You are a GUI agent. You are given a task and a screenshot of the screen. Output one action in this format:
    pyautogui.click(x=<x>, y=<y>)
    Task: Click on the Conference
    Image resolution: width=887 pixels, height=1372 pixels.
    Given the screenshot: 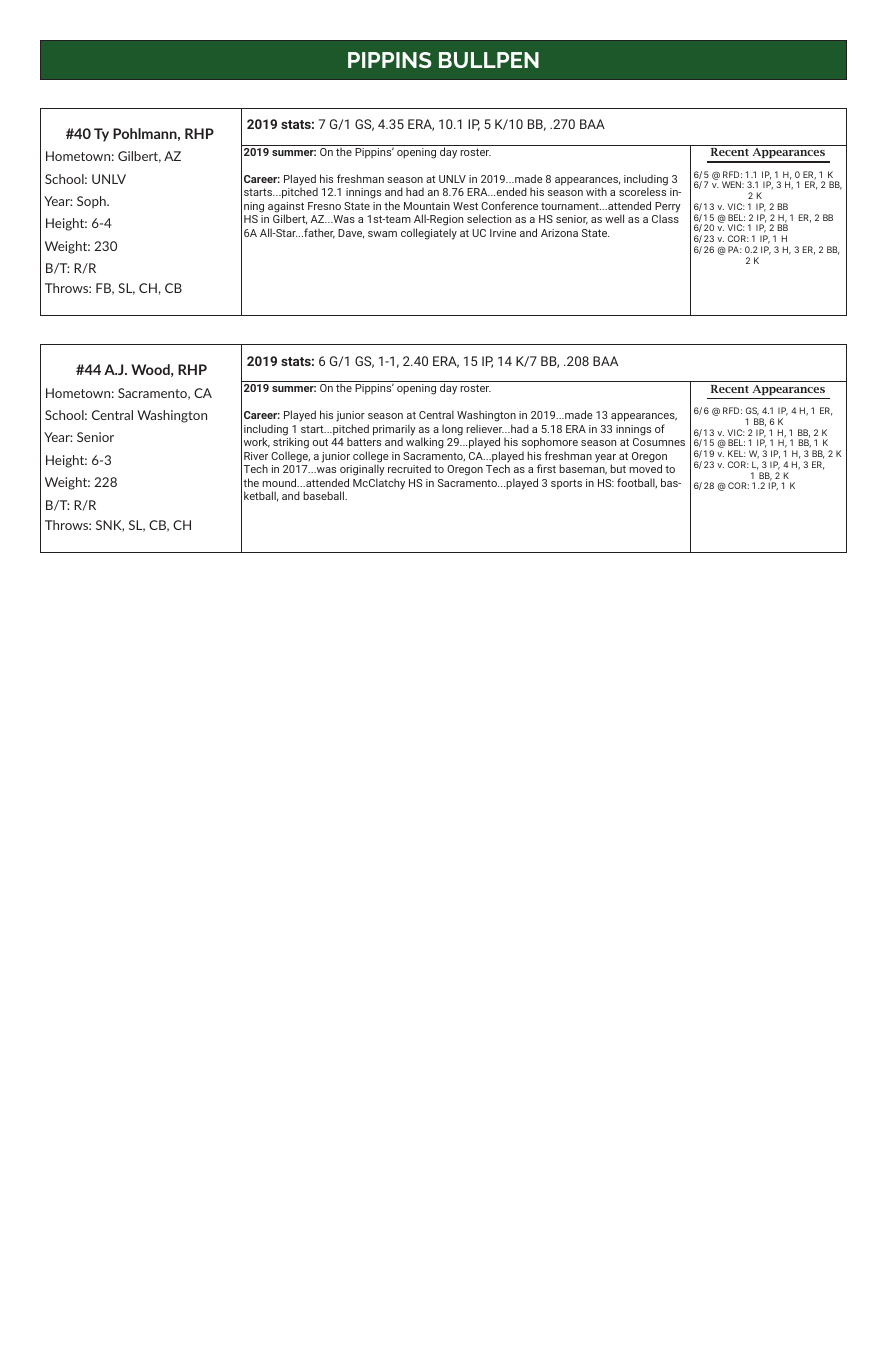 What is the action you would take?
    pyautogui.click(x=509, y=205)
